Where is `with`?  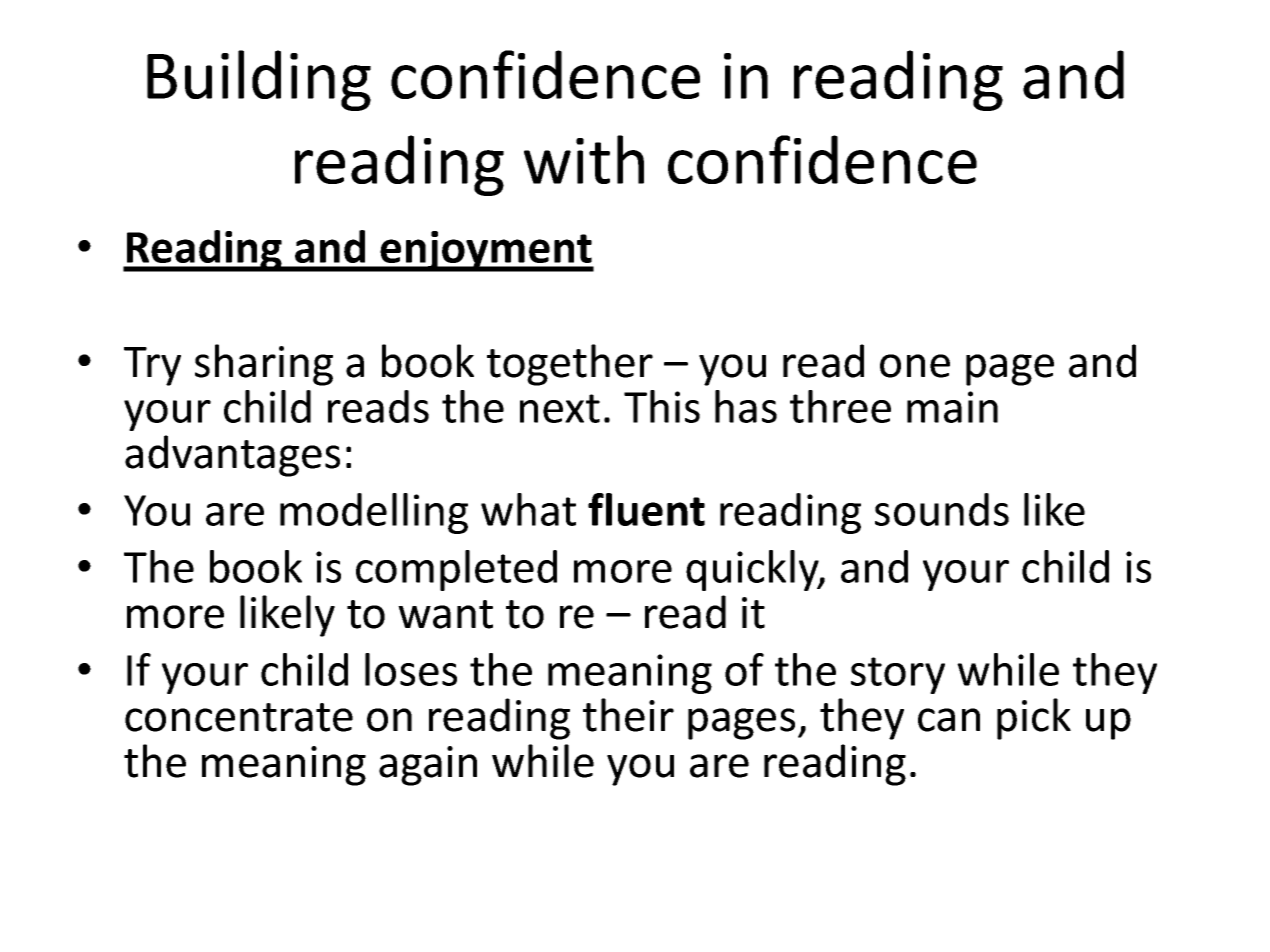
with is located at coordinates (584, 159).
